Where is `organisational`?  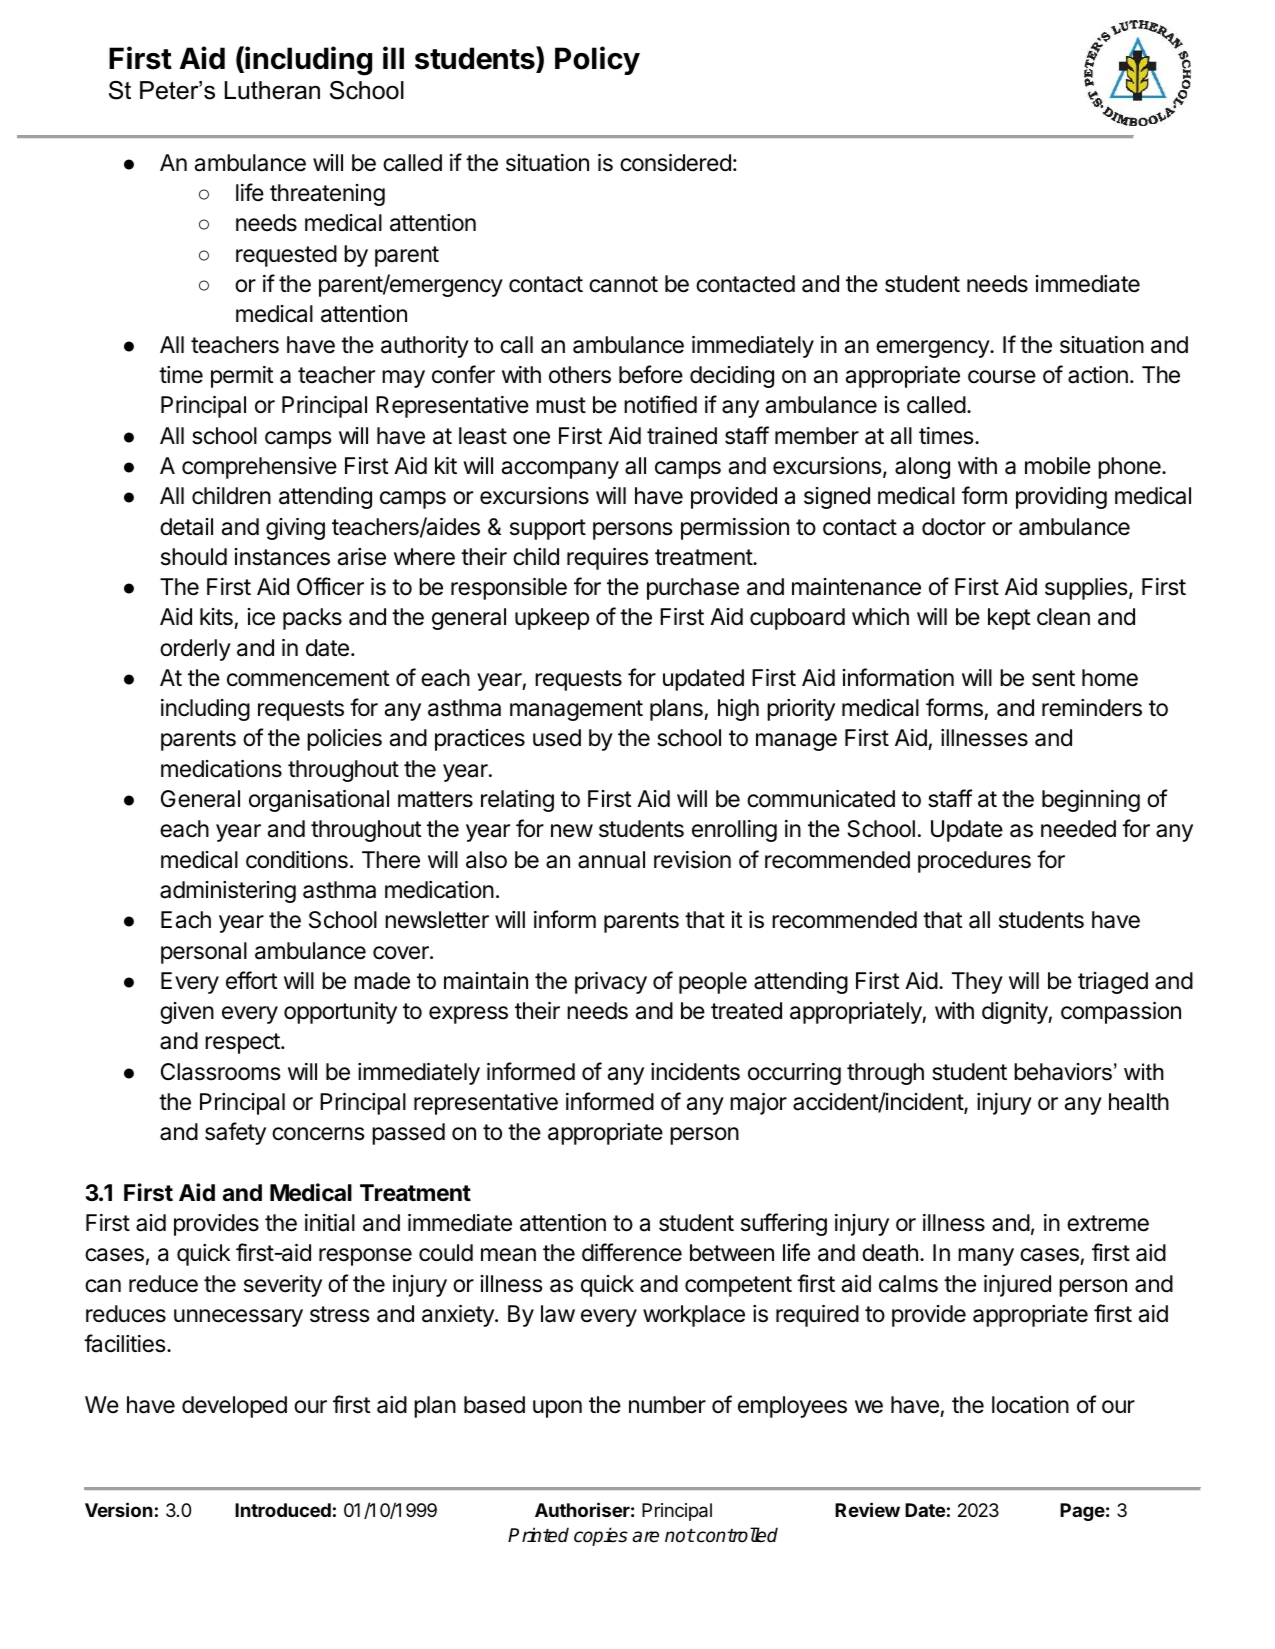 organisational is located at coordinates (319, 801).
